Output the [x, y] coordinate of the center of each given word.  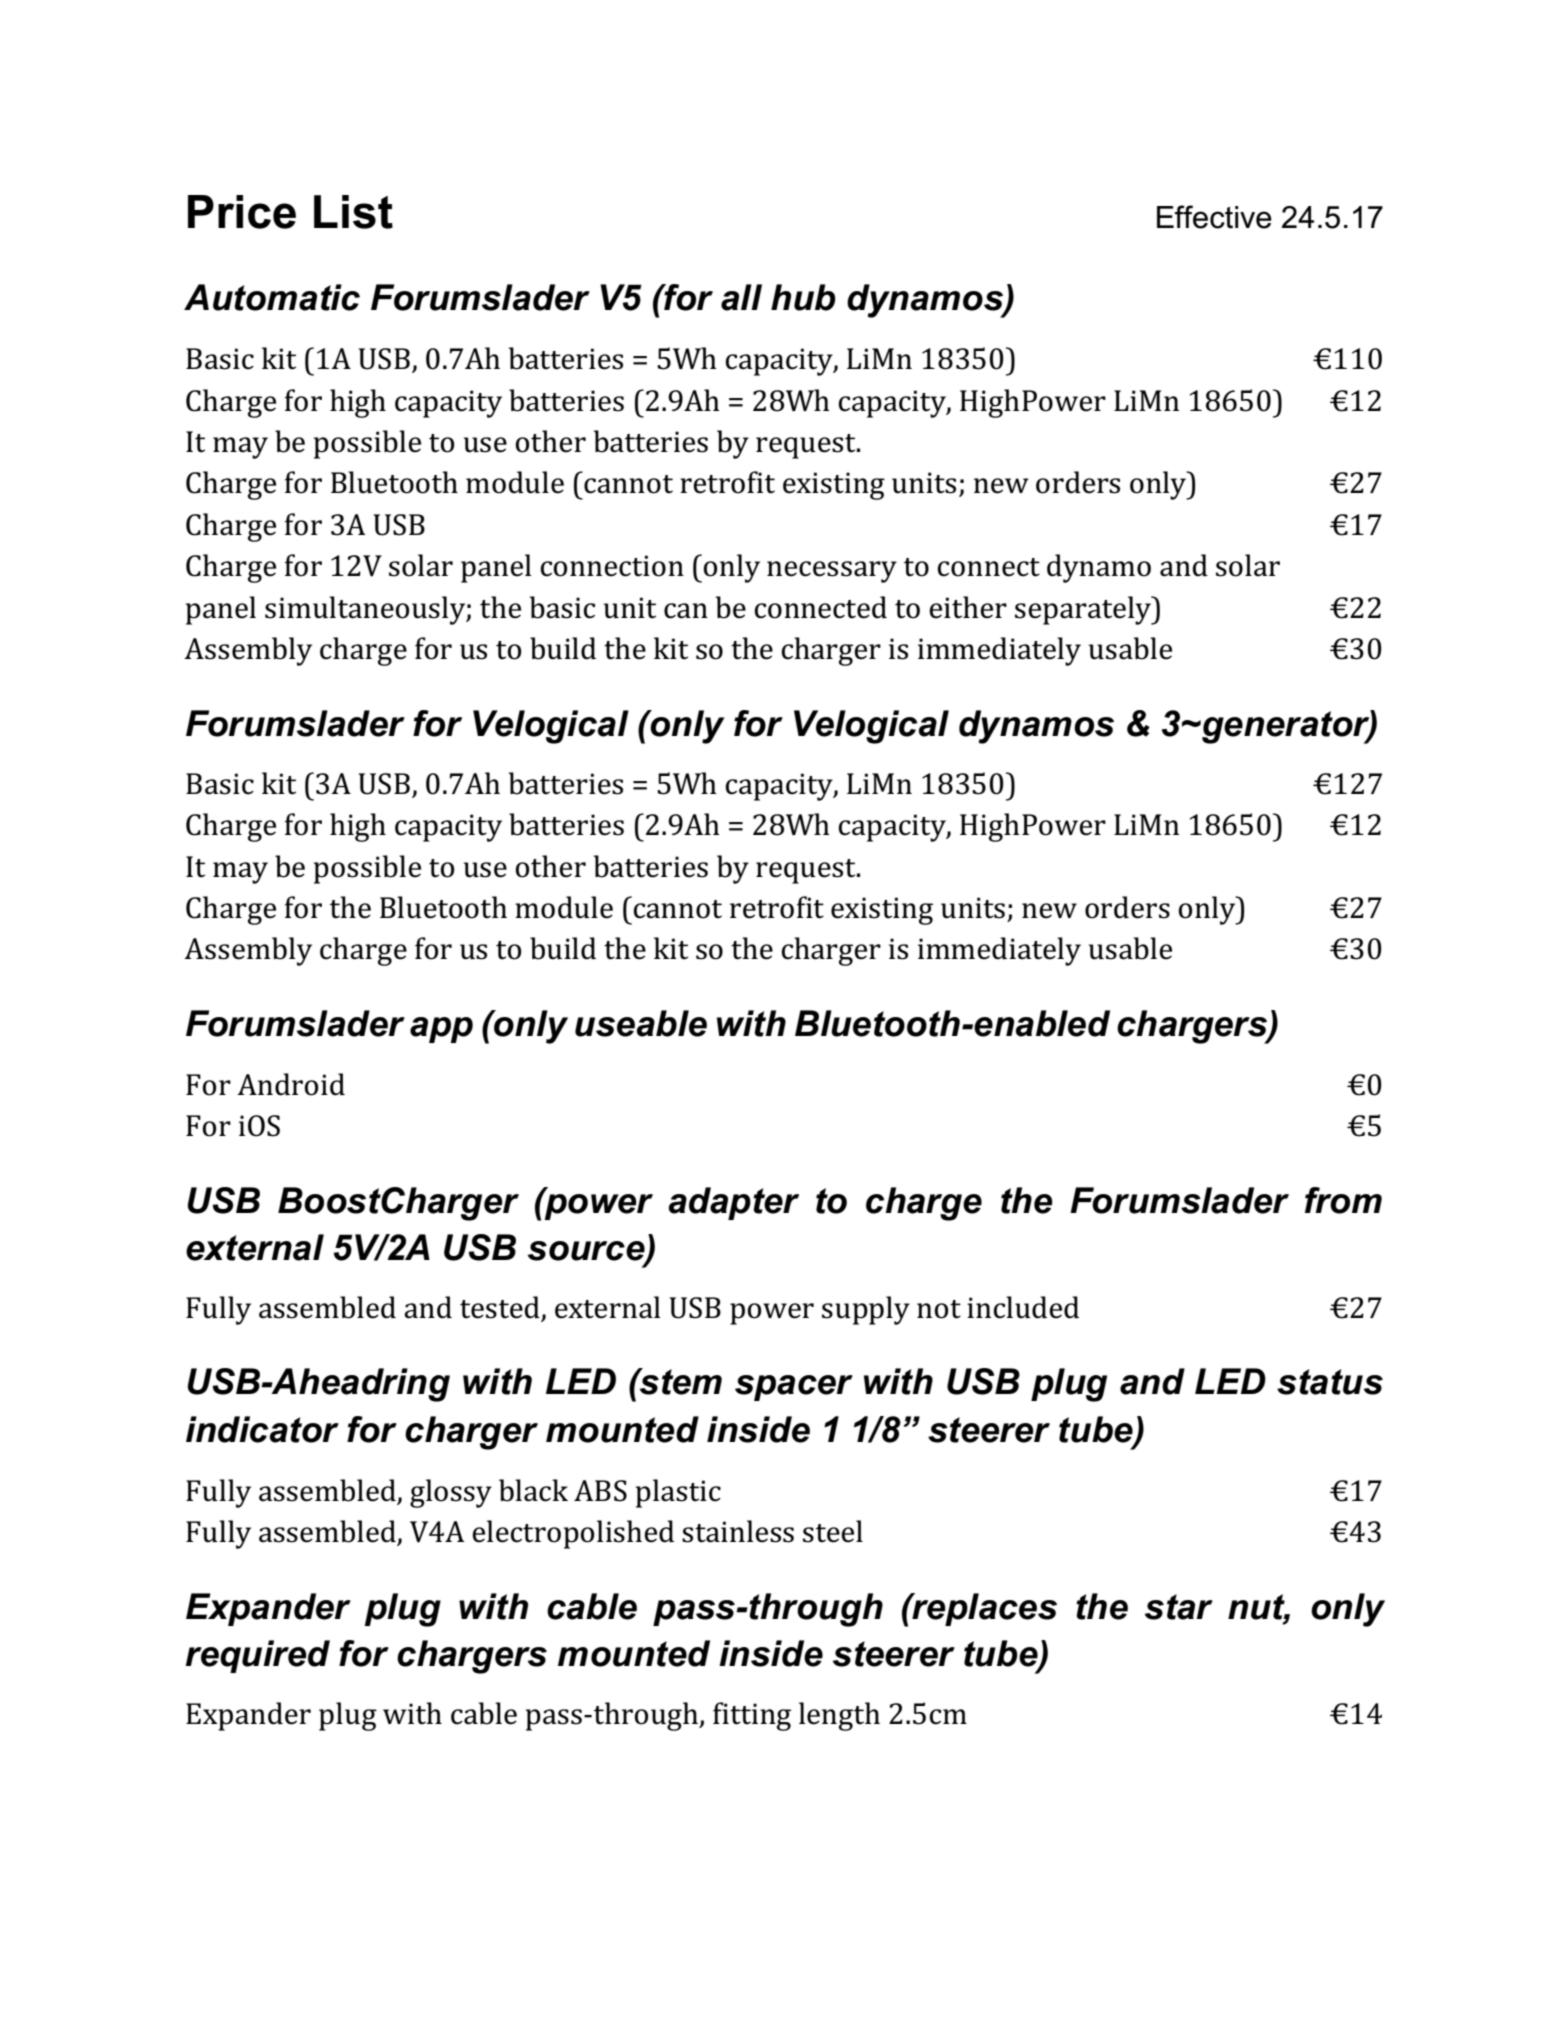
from [1343, 1200]
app [441, 1030]
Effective [1214, 217]
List [353, 212]
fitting [752, 1716]
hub [803, 297]
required [257, 1656]
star [1179, 1607]
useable [641, 1023]
